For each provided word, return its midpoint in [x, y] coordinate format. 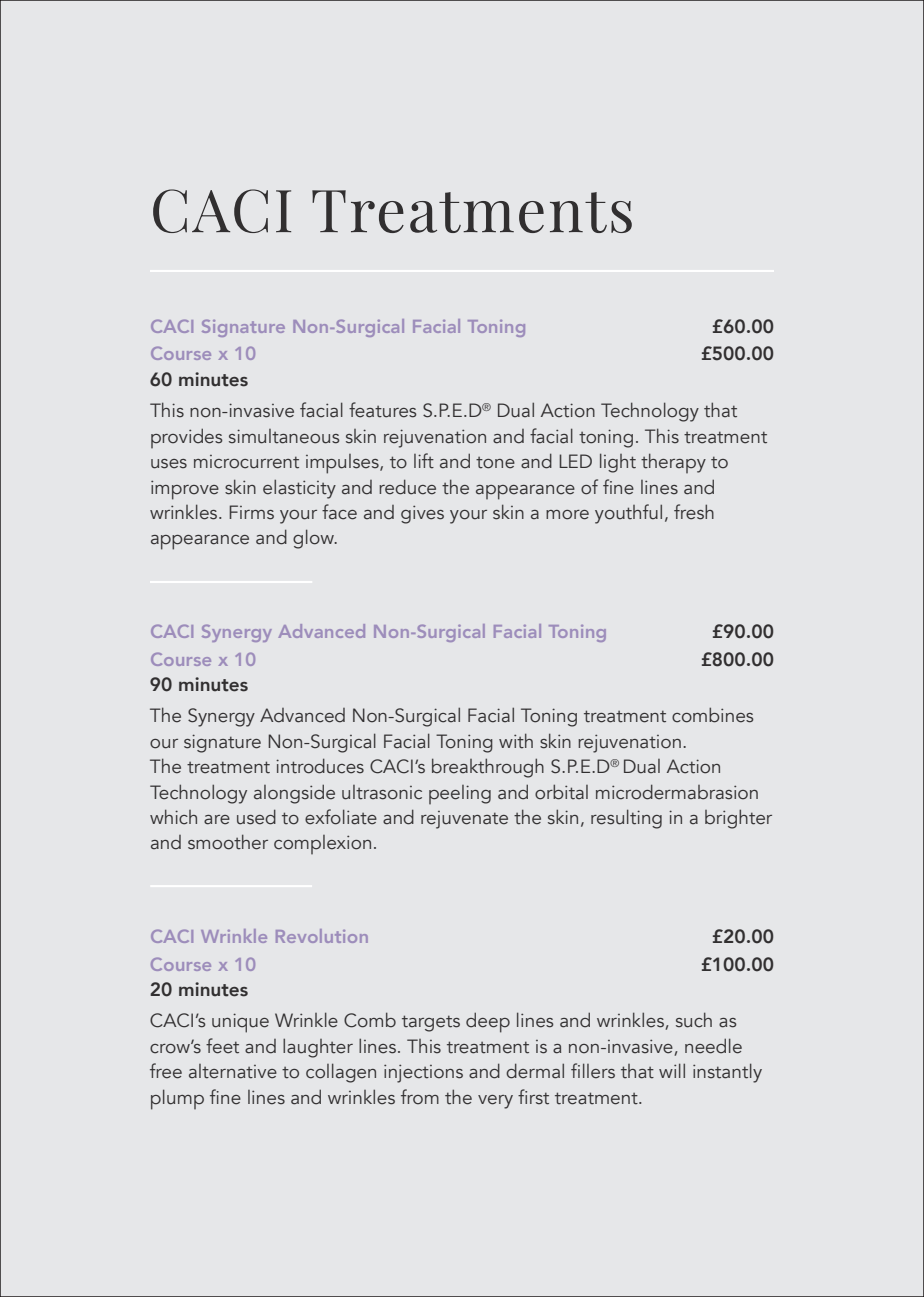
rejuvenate [464, 820]
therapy [673, 463]
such [694, 1020]
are [217, 820]
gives [422, 514]
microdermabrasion [677, 792]
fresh [694, 512]
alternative [233, 1071]
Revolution [322, 936]
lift [424, 461]
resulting [626, 819]
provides [187, 438]
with [516, 741]
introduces [320, 766]
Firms [251, 512]
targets [431, 1023]
